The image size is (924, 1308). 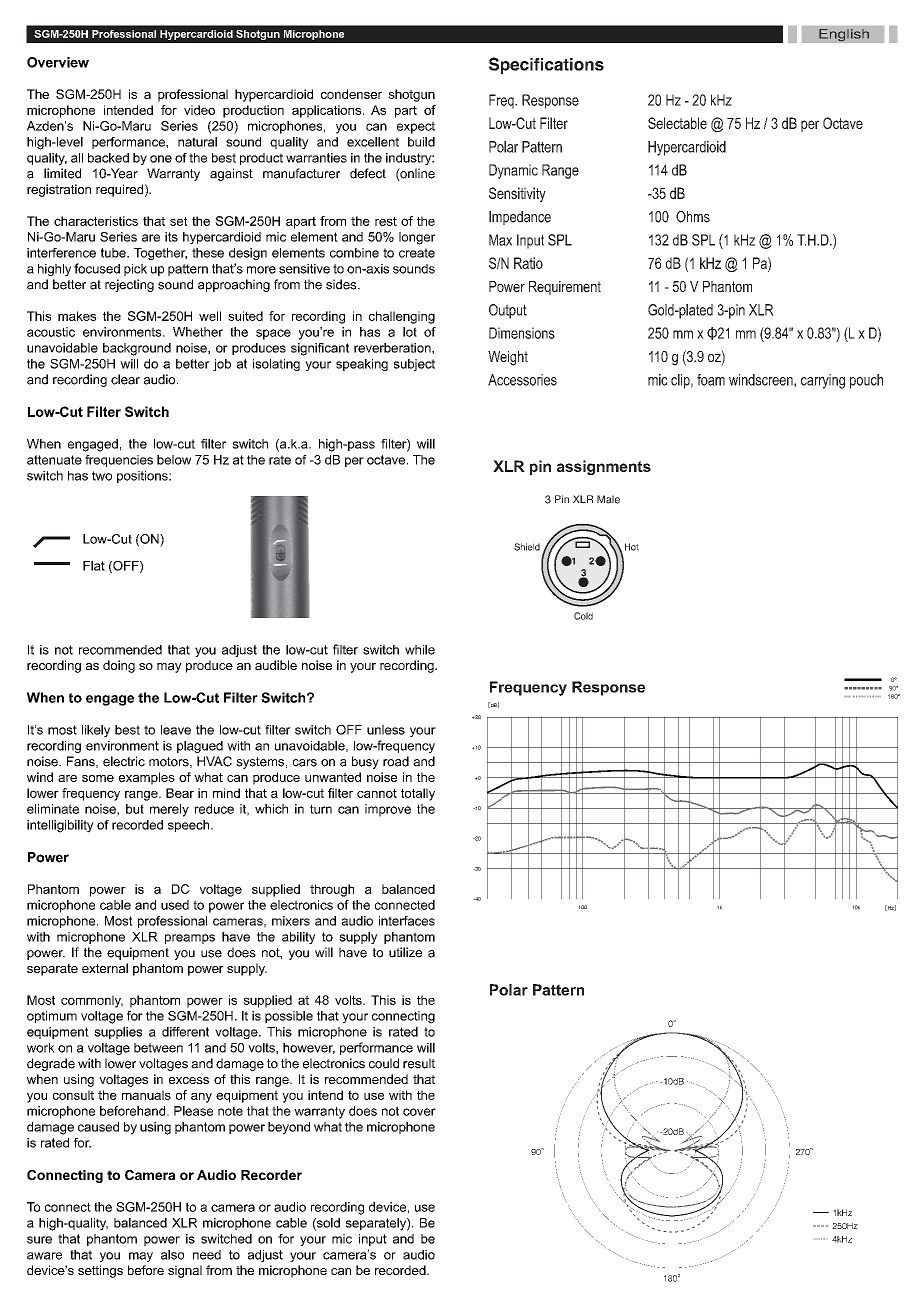 I want to click on expect, so click(x=416, y=127).
